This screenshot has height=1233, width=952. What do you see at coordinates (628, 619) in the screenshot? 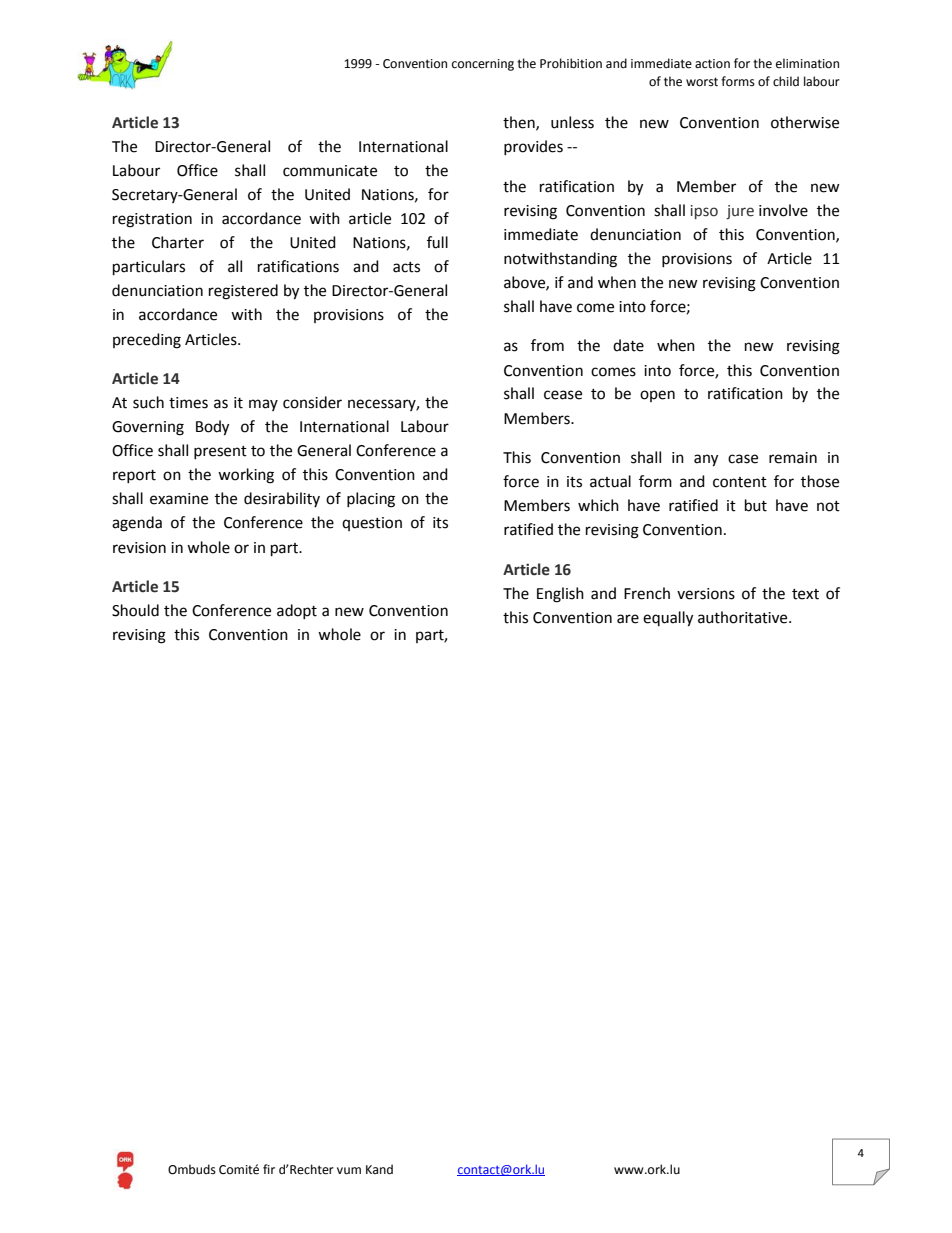
I see `are` at bounding box center [628, 619].
